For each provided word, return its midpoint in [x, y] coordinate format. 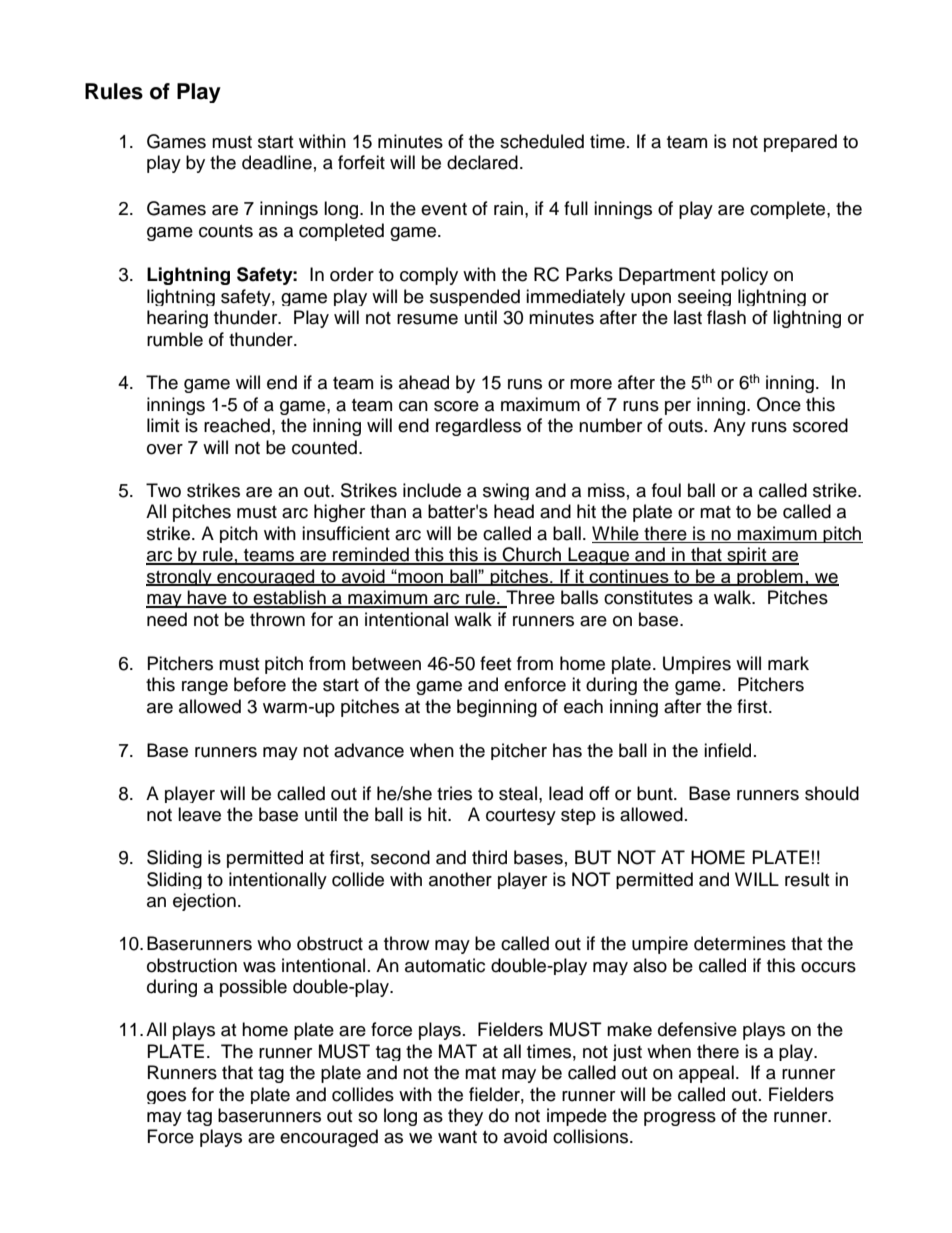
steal [518, 793]
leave [199, 814]
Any [729, 427]
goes [166, 1097]
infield [727, 750]
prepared [800, 143]
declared [482, 162]
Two [163, 490]
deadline [277, 162]
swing [506, 491]
